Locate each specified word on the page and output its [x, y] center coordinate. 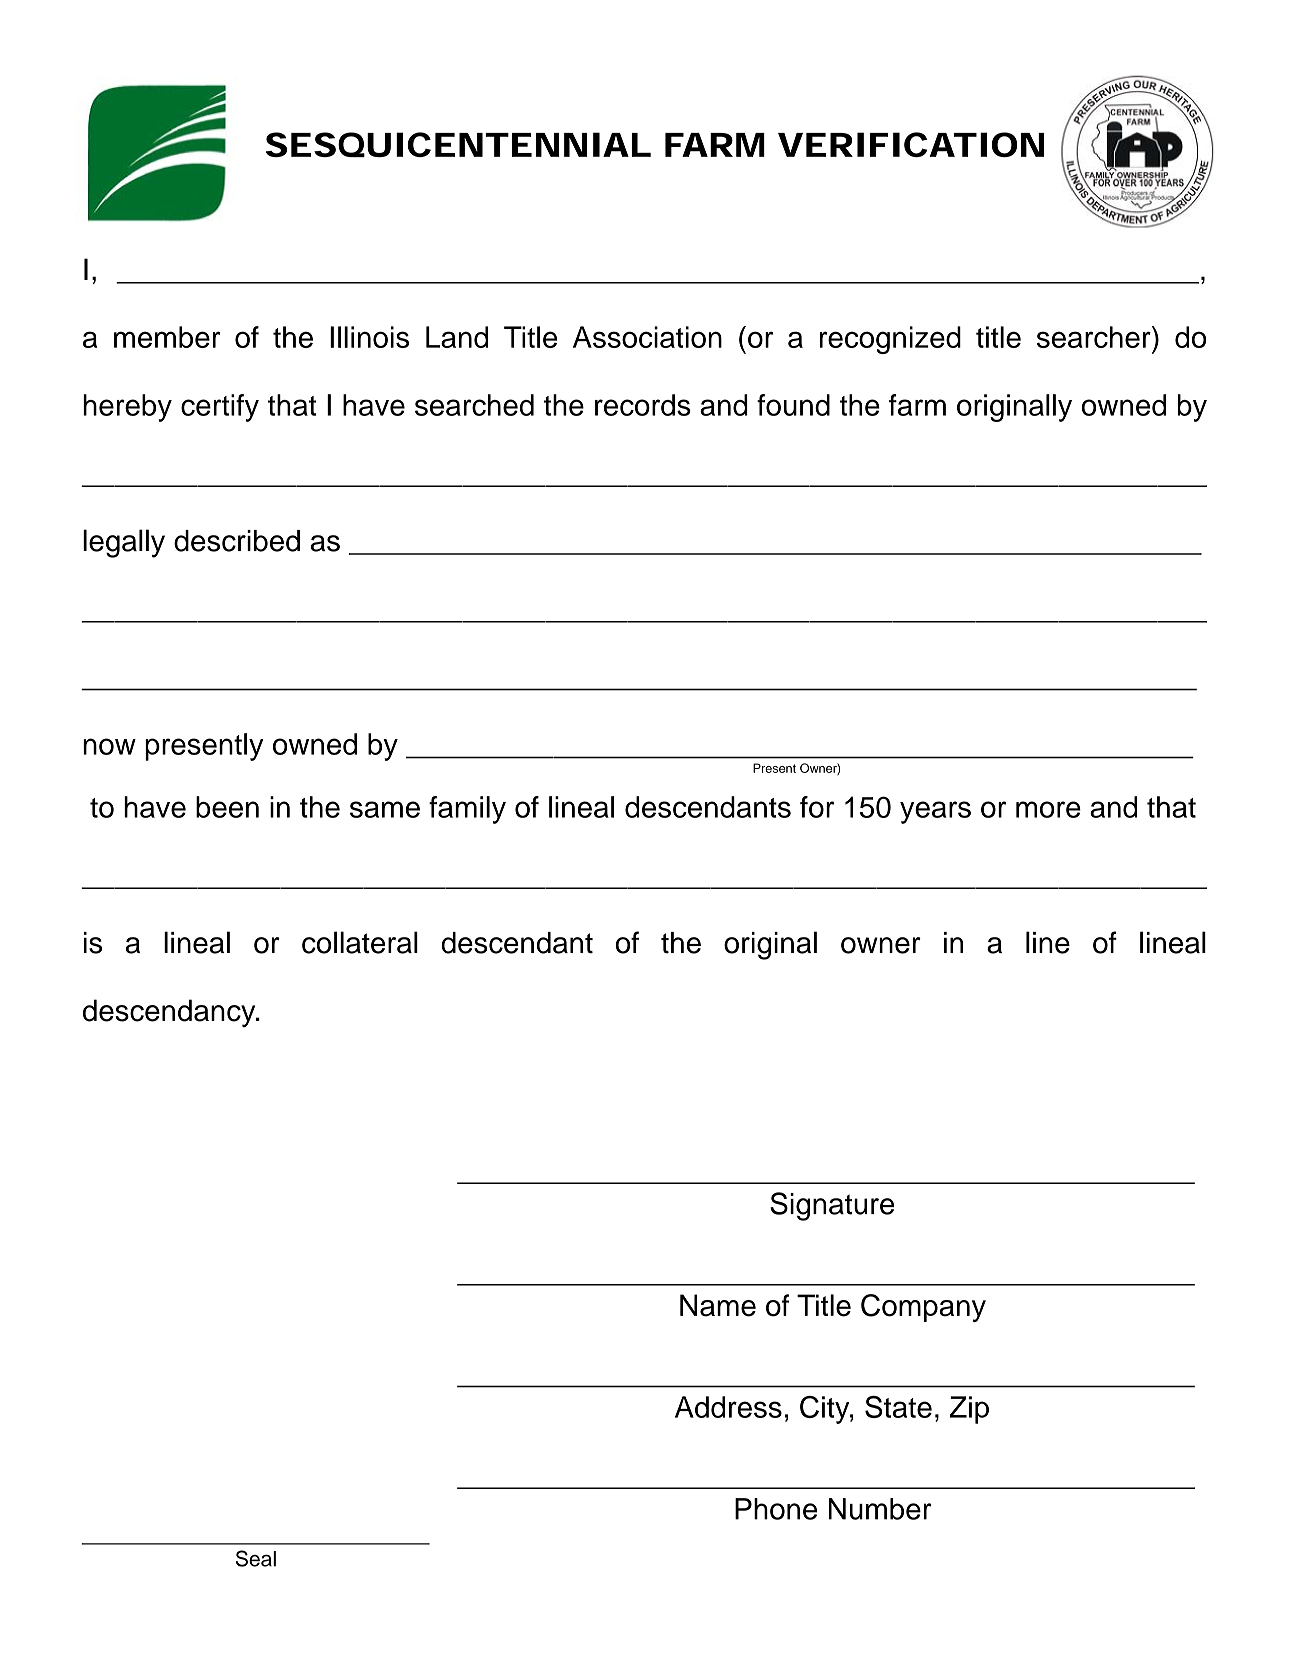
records [643, 405]
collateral [360, 942]
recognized [890, 340]
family [467, 810]
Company [923, 1308]
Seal [256, 1558]
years [935, 812]
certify [220, 408]
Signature [832, 1206]
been [227, 807]
